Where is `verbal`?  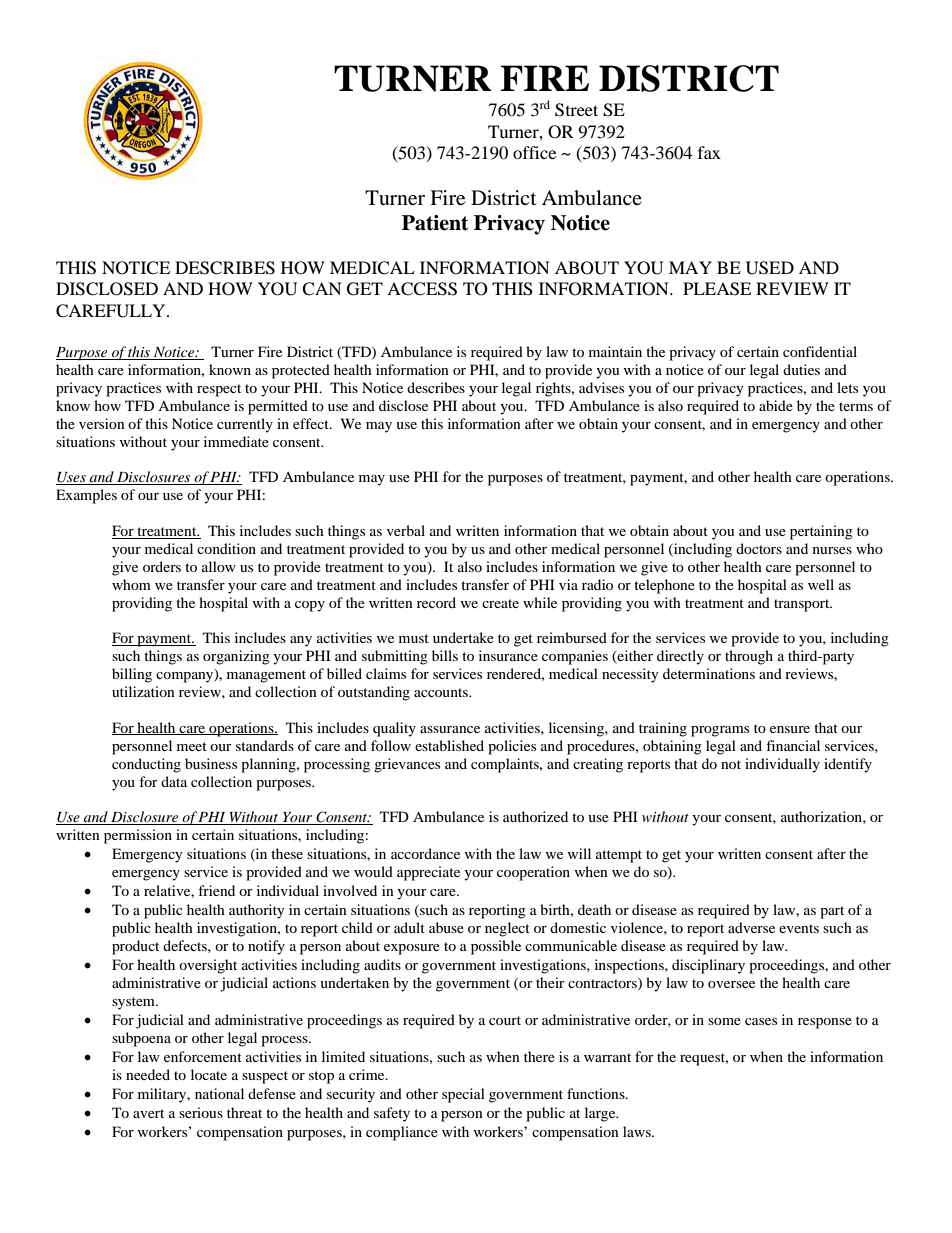
verbal is located at coordinates (406, 530).
